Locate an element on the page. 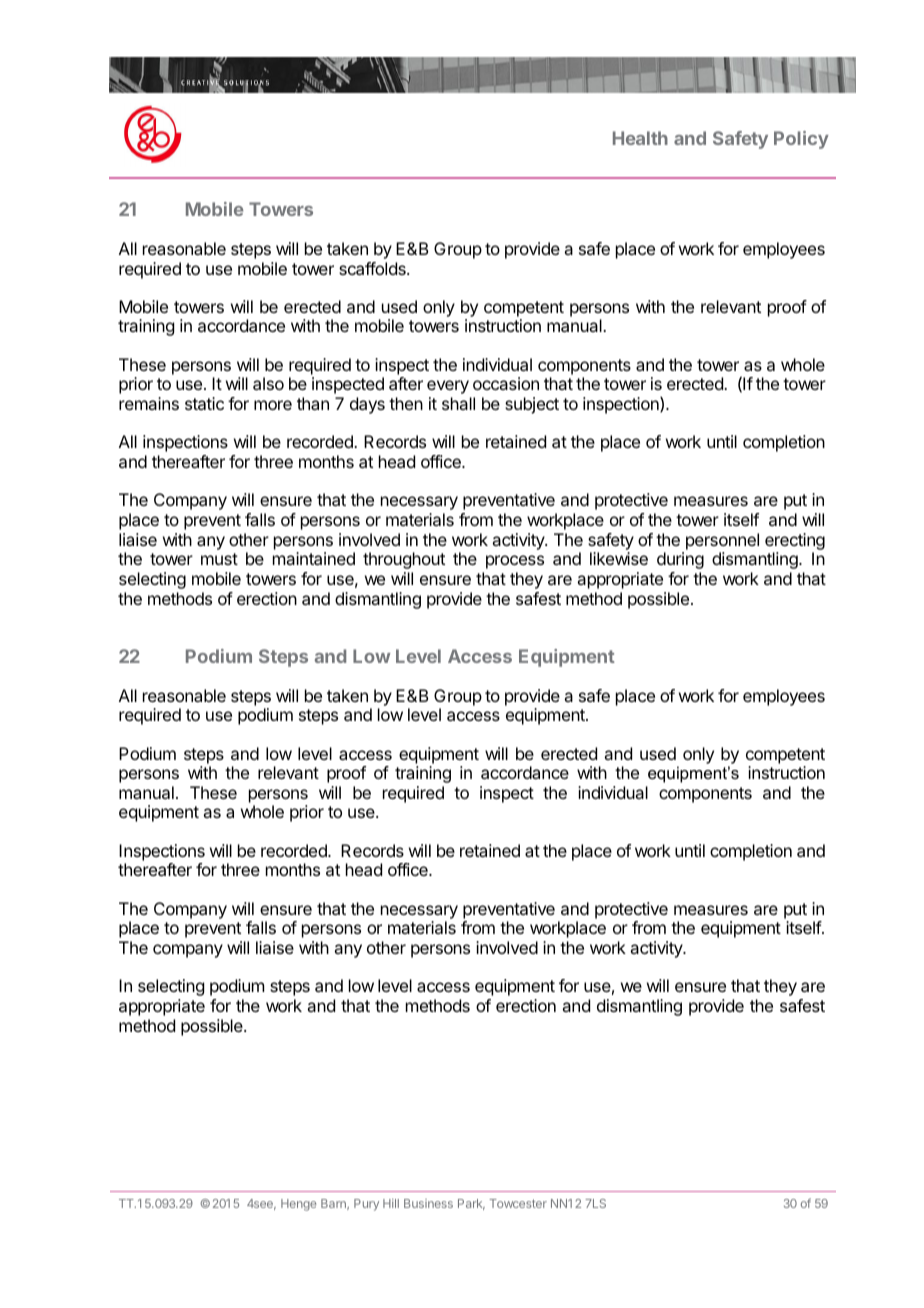 The height and width of the image is (1308, 924). Business is located at coordinates (428, 1203).
